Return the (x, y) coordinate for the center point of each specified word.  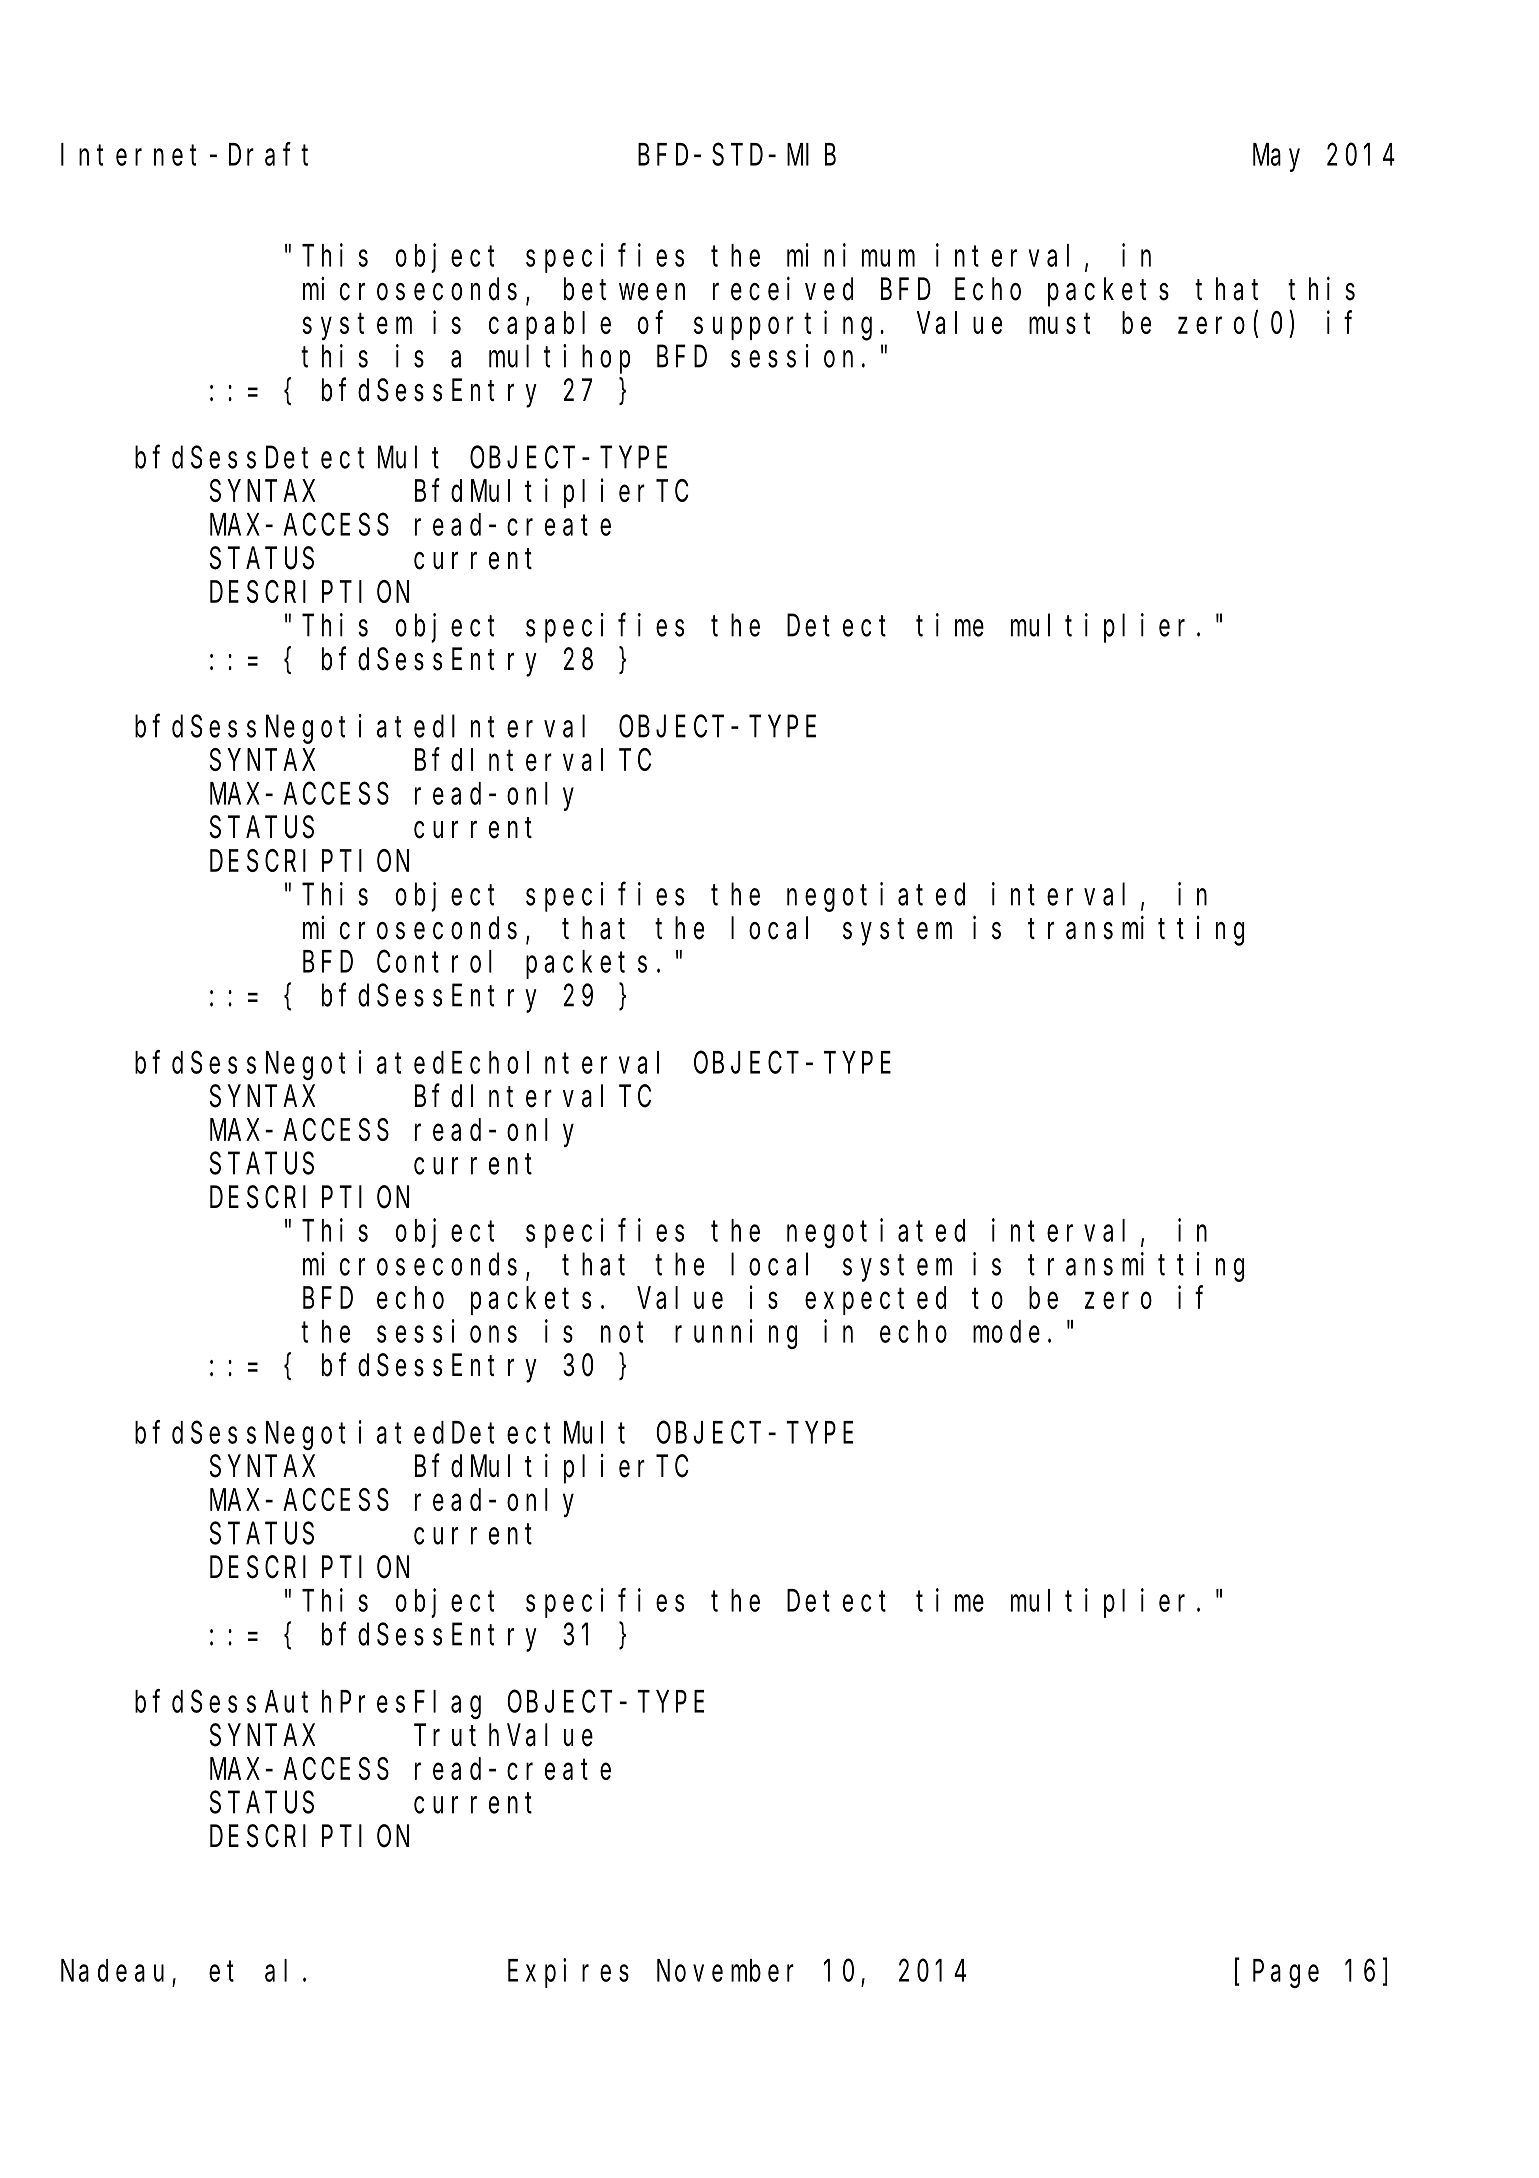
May (1276, 159)
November (725, 1970)
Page (1286, 1974)
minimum (851, 255)
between (624, 289)
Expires (568, 1973)
